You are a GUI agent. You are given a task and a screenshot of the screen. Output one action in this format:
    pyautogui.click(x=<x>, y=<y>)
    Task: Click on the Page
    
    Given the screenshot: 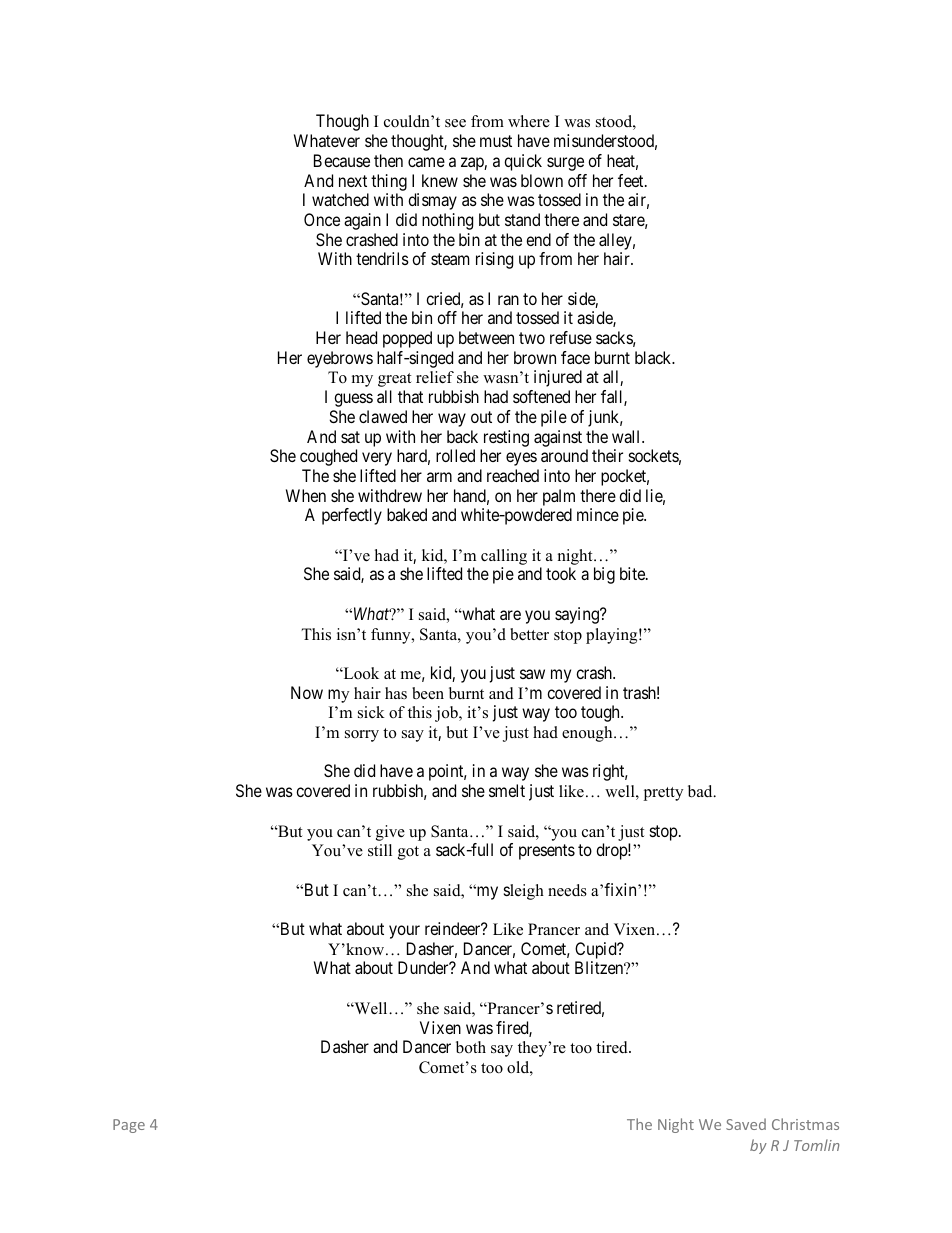 What is the action you would take?
    pyautogui.click(x=129, y=1126)
